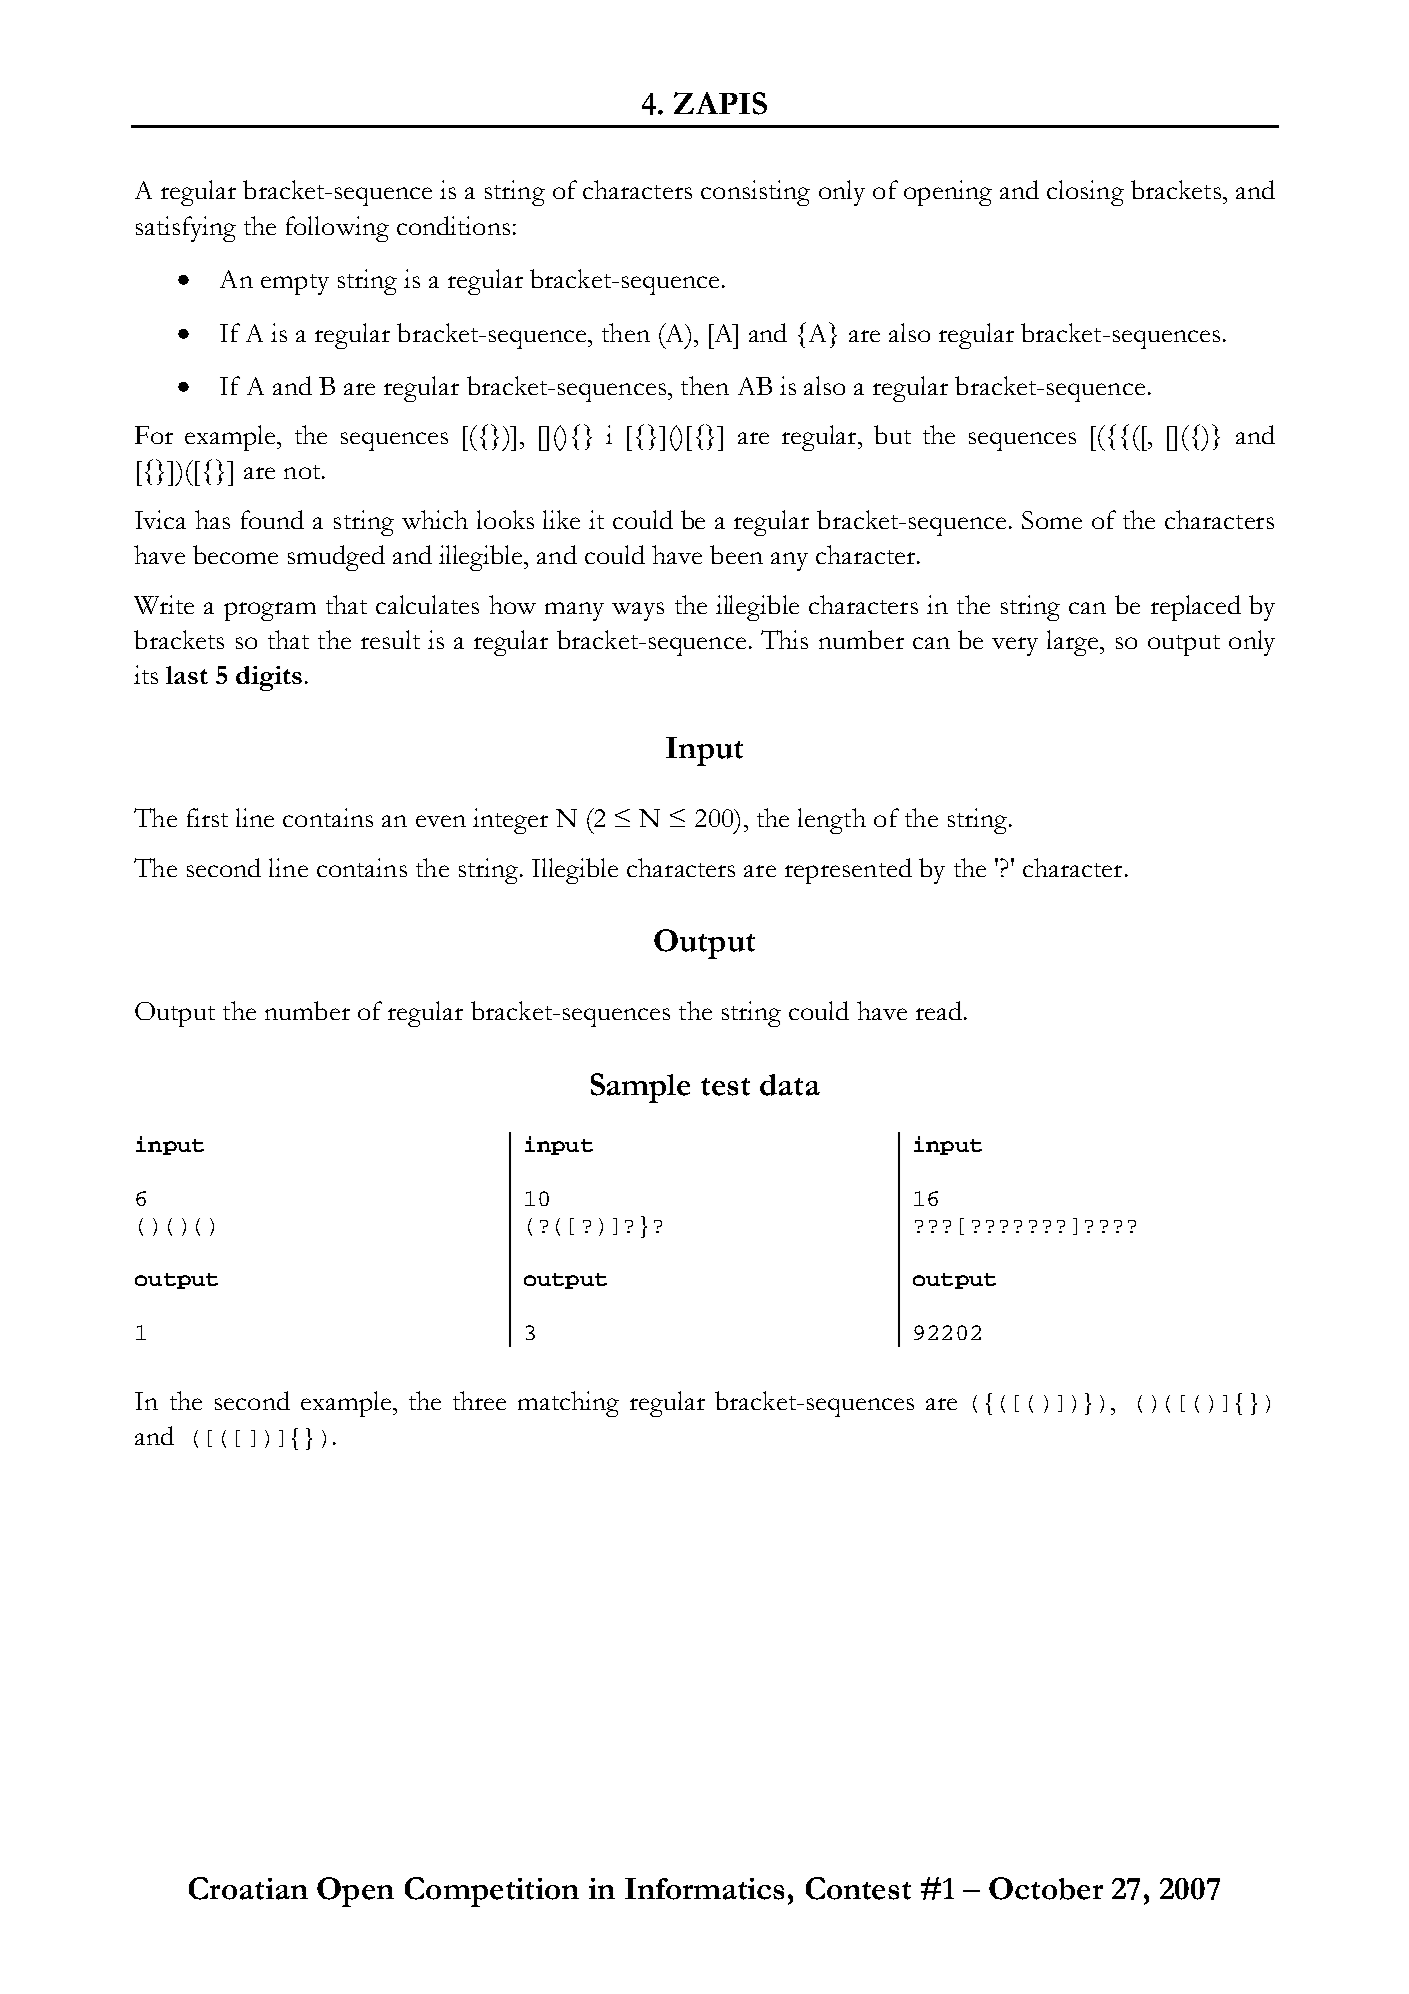  What do you see at coordinates (1046, 1888) in the screenshot?
I see `October` at bounding box center [1046, 1888].
